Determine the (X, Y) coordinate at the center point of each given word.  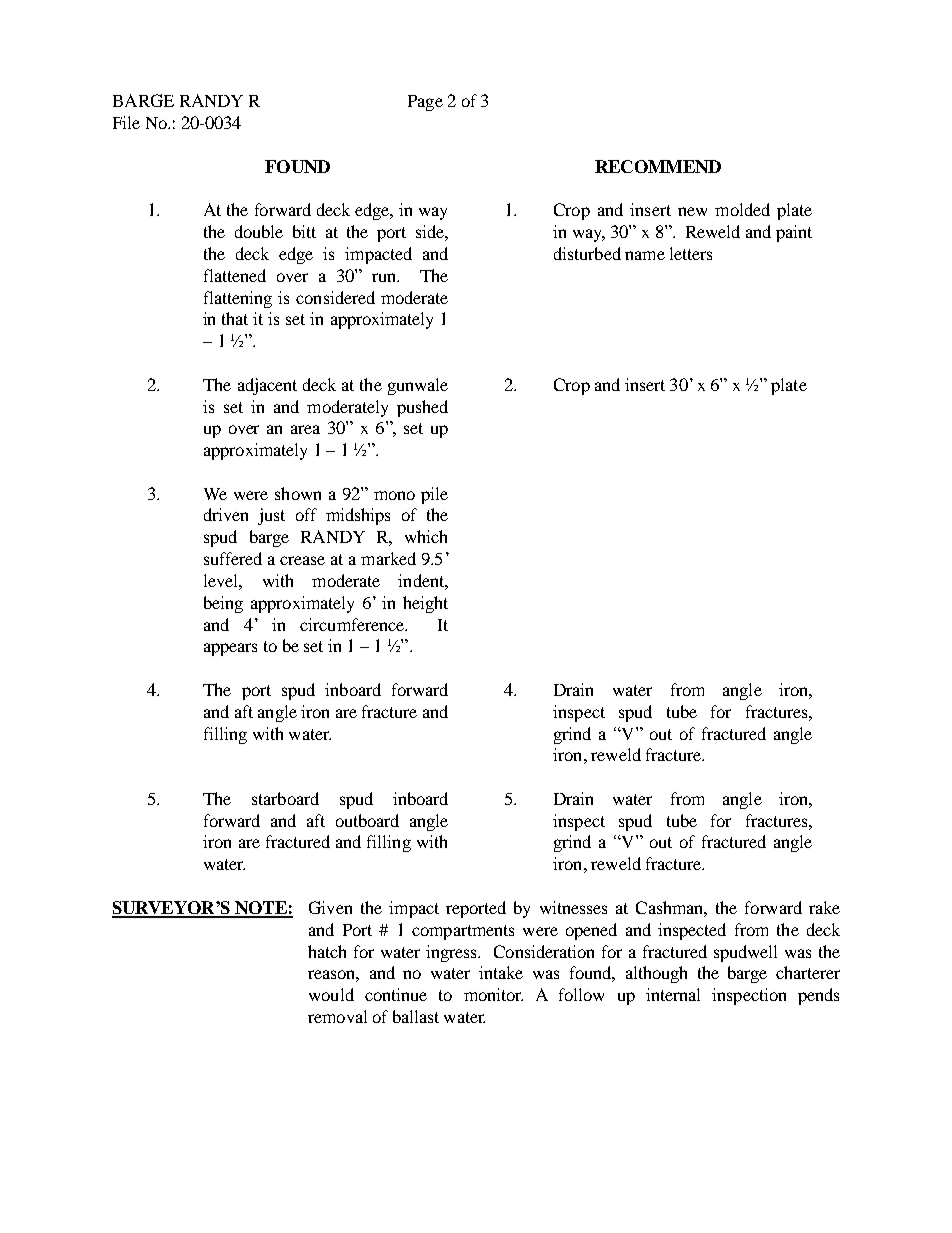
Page (425, 103)
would (331, 994)
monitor (493, 994)
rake (824, 907)
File (126, 122)
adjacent (267, 386)
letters (691, 253)
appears (230, 649)
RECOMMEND (658, 166)
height (425, 604)
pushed (422, 408)
